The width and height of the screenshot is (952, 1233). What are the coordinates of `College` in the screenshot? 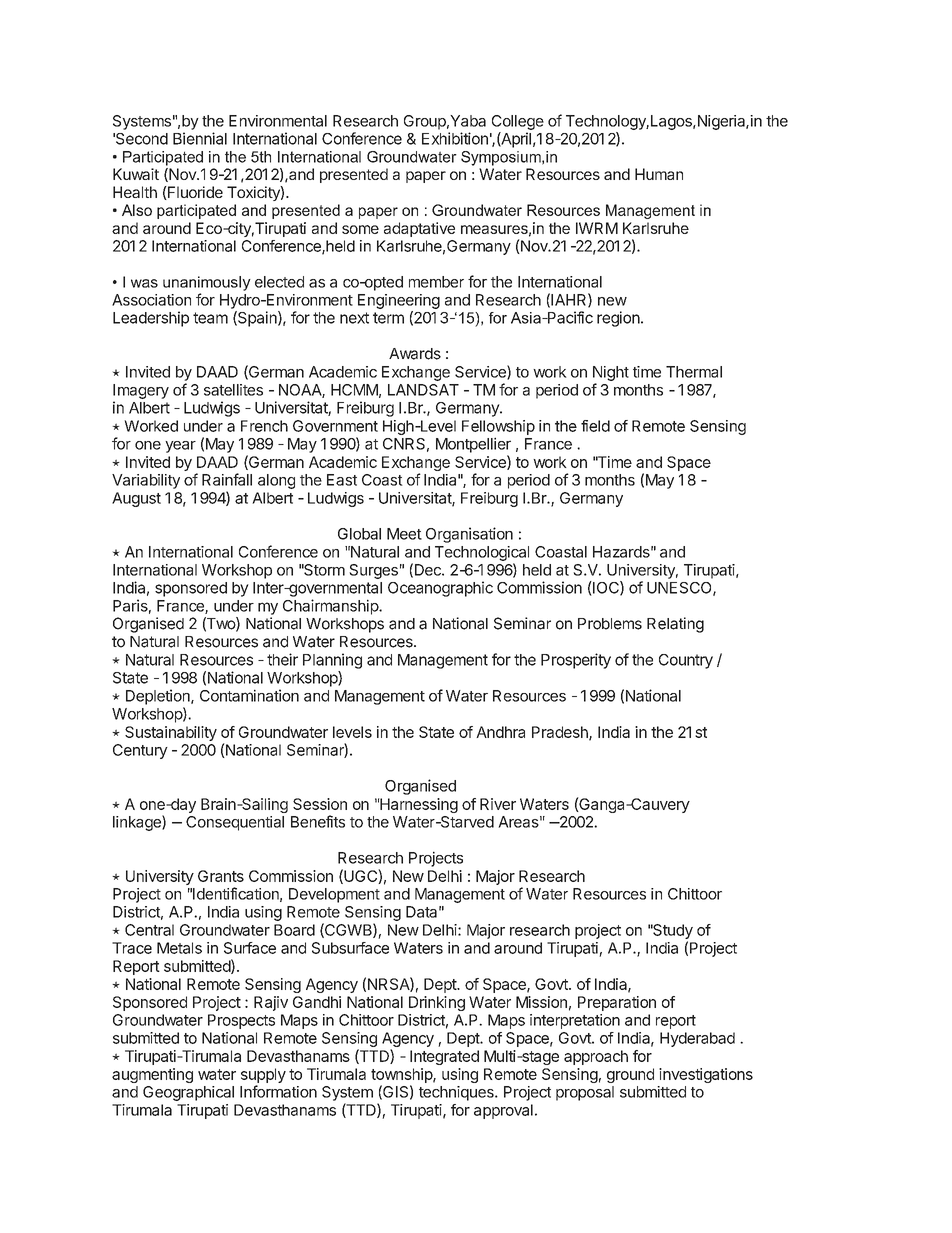 It's located at (518, 122).
